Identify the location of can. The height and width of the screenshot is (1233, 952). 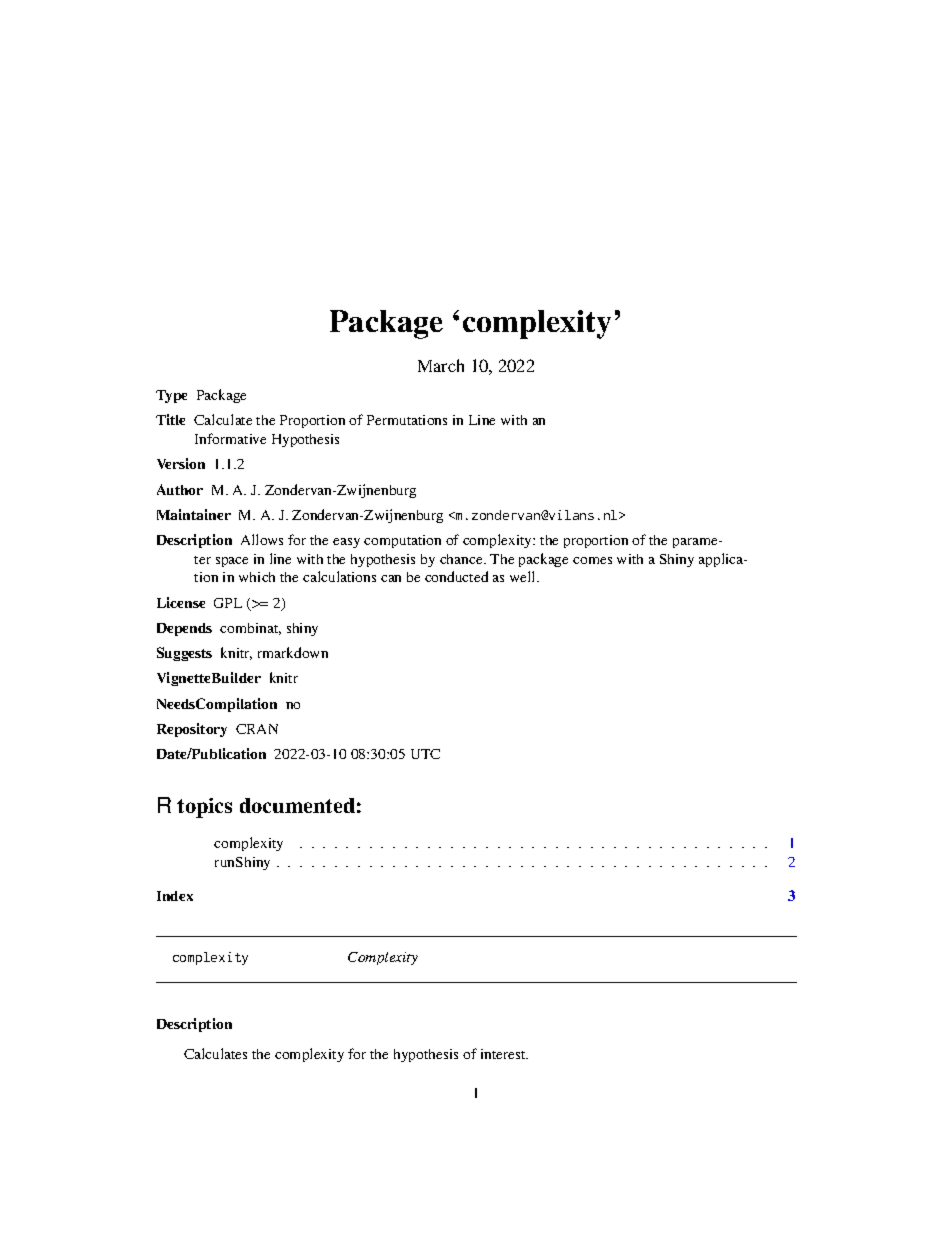
(391, 578).
